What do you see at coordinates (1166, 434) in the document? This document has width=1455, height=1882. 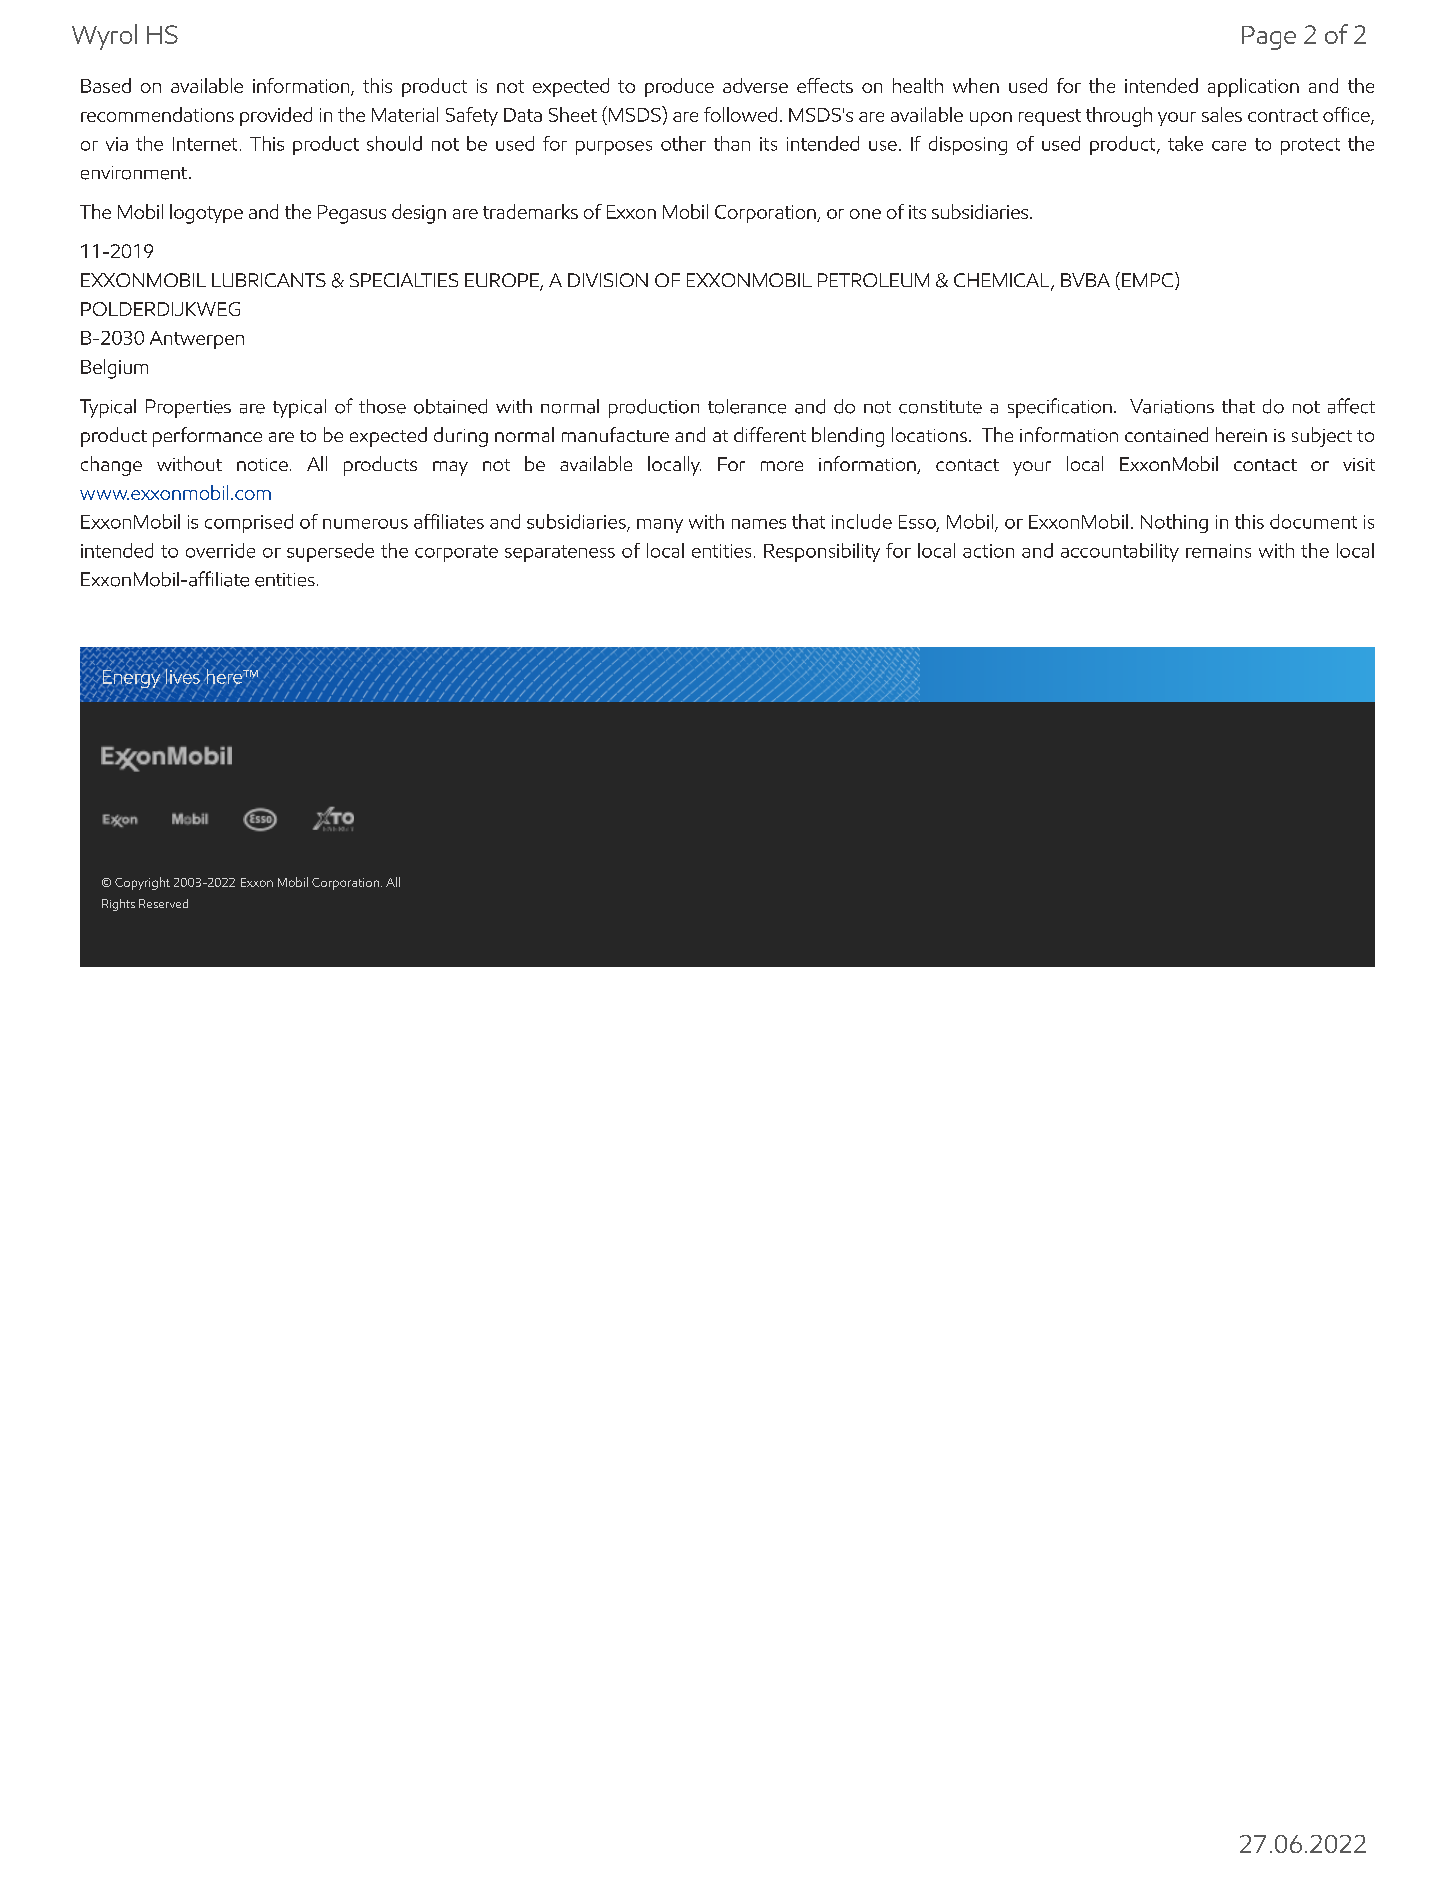 I see `contained` at bounding box center [1166, 434].
